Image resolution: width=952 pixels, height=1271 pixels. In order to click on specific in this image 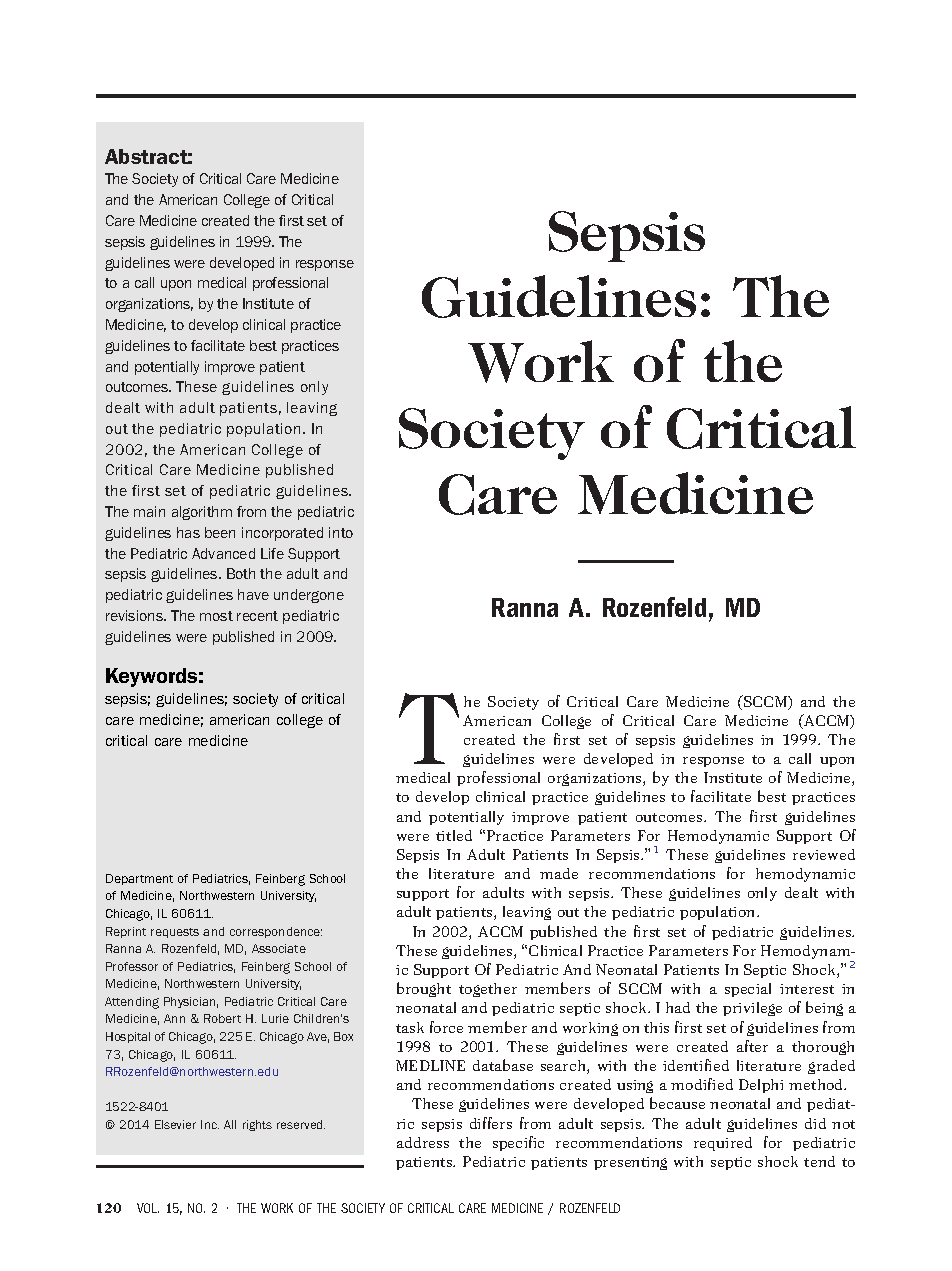, I will do `click(518, 1143)`.
